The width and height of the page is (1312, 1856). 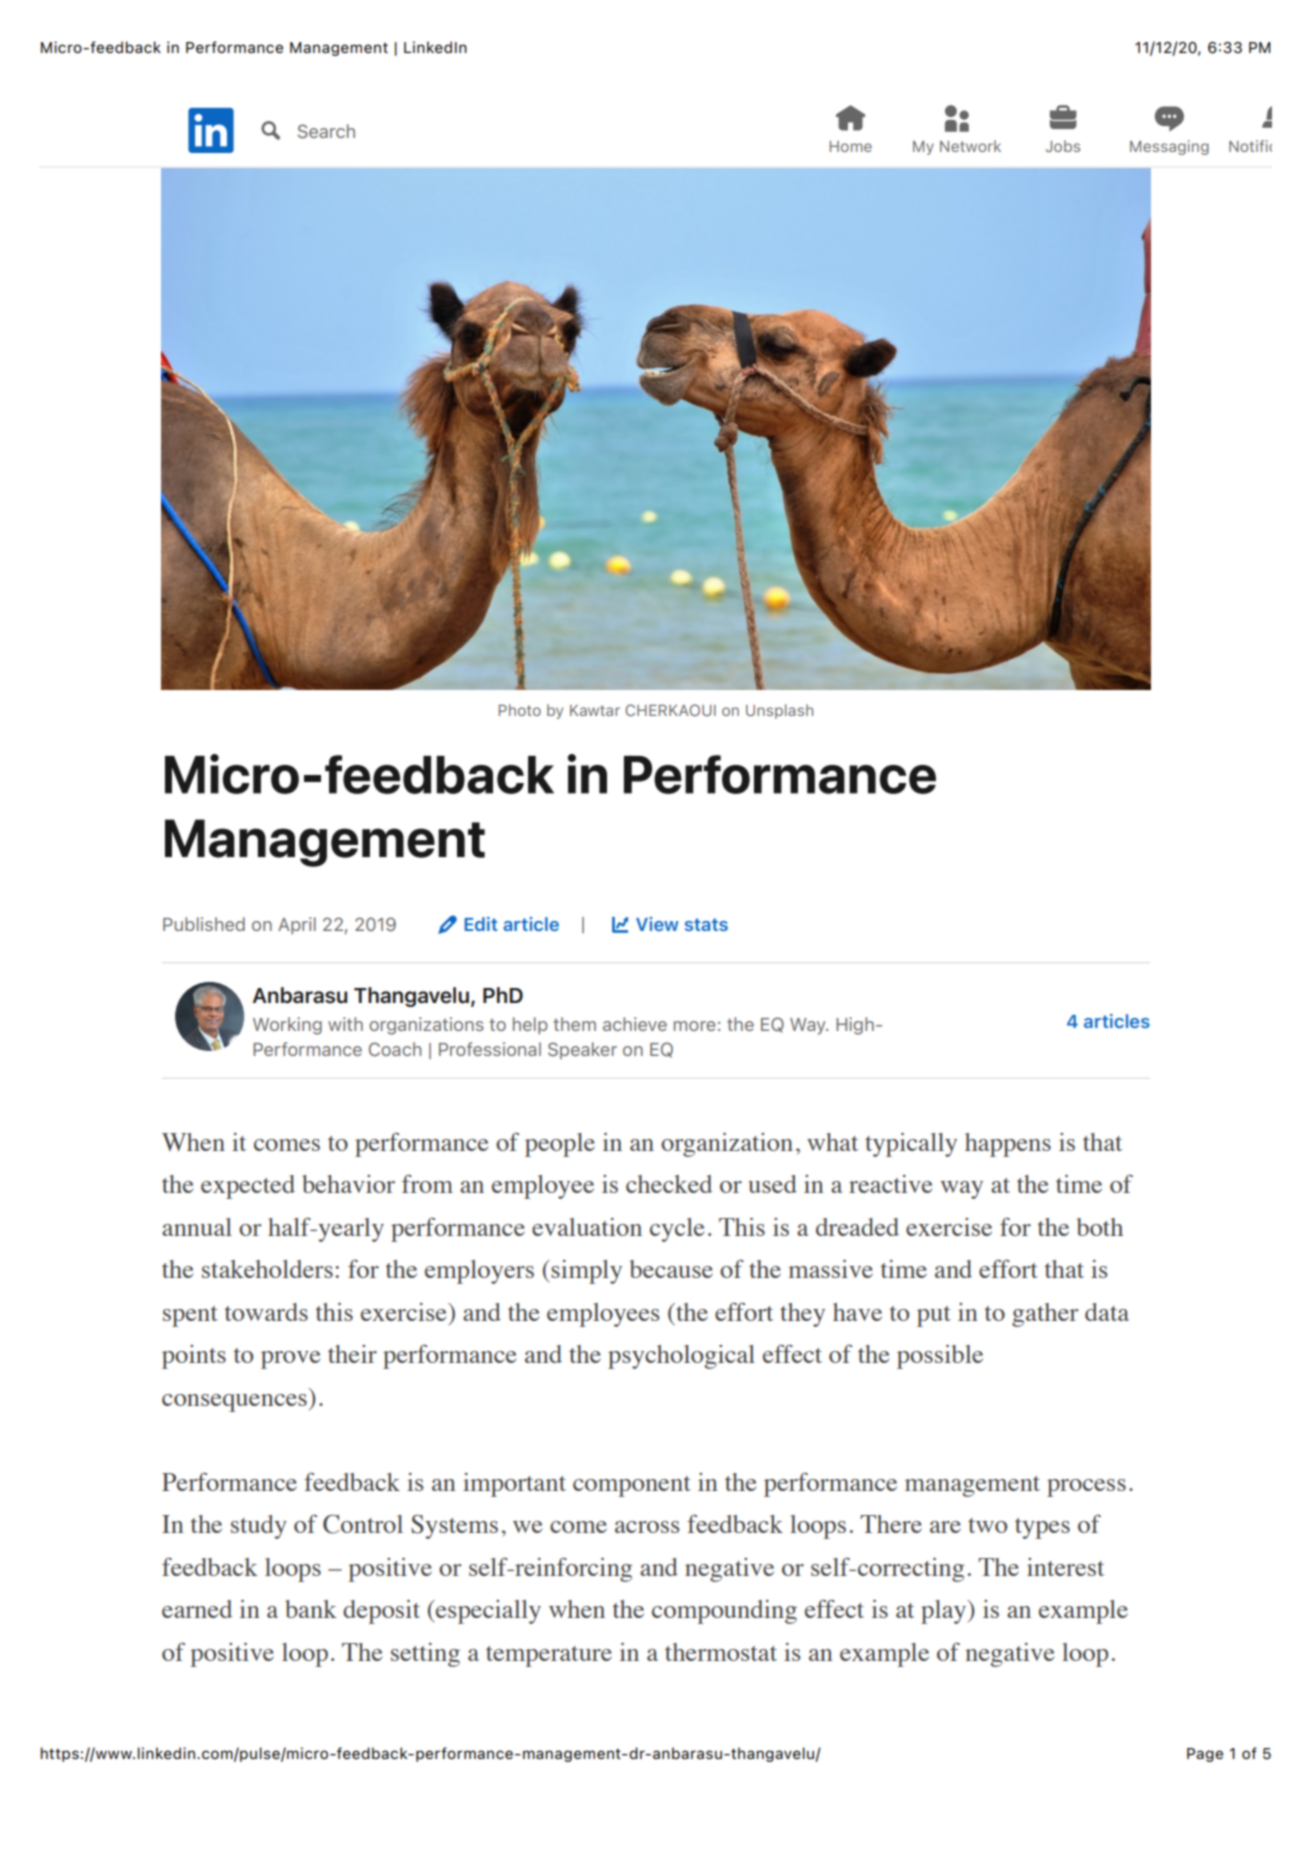 I want to click on Photo, so click(x=520, y=710).
